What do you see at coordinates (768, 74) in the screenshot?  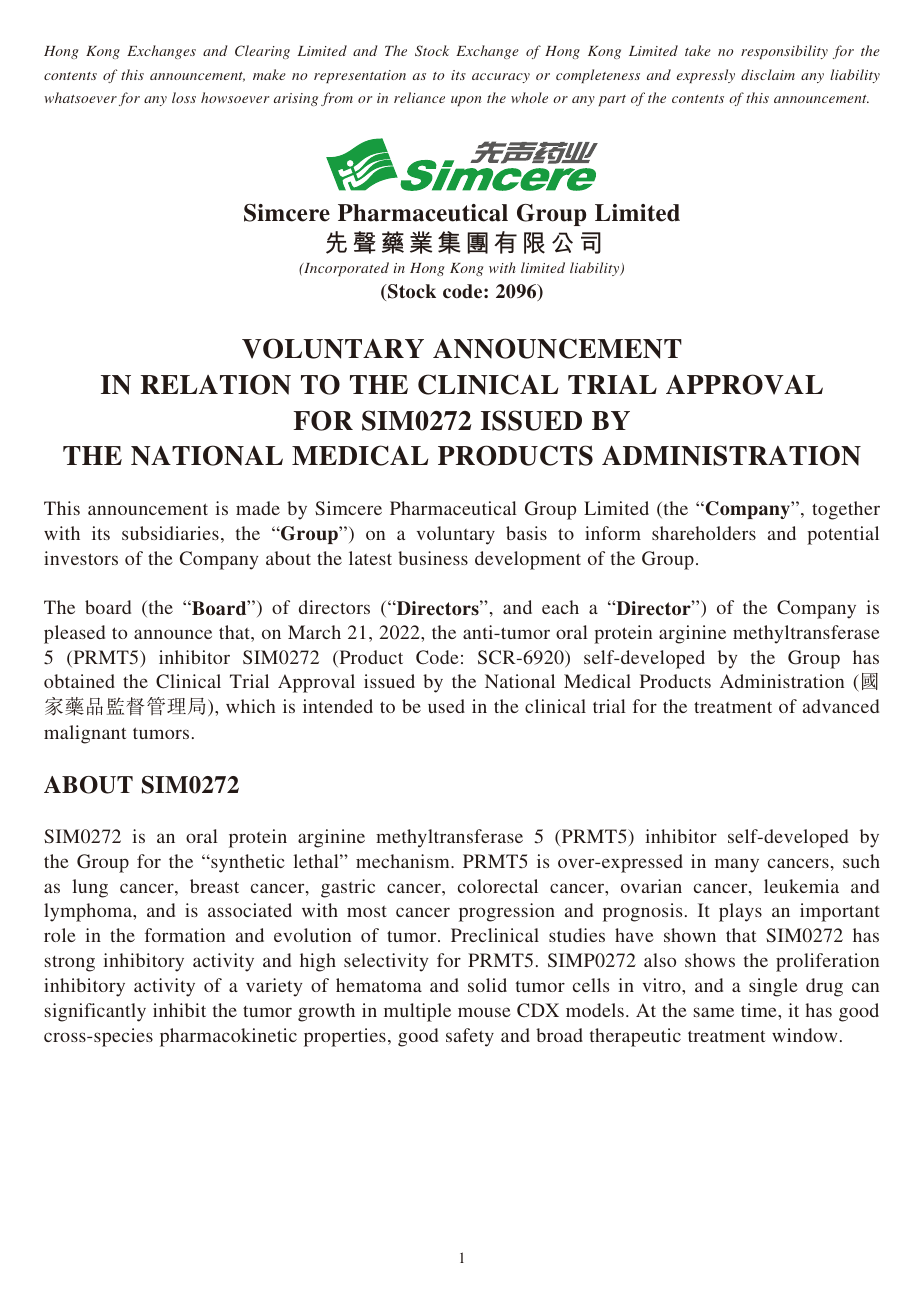 I see `disclaim` at bounding box center [768, 74].
